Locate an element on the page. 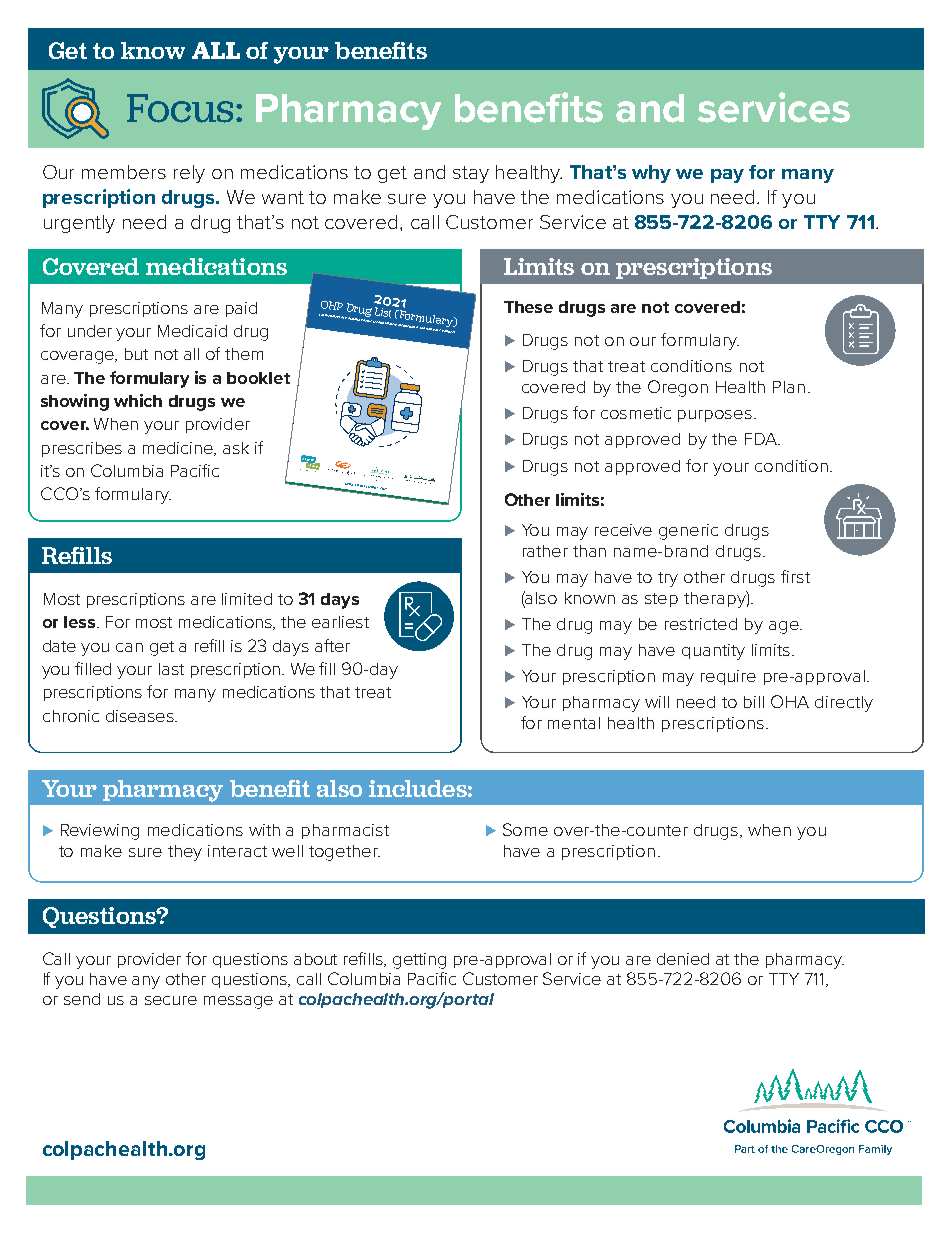 The width and height of the document is (952, 1233). bill is located at coordinates (754, 702).
